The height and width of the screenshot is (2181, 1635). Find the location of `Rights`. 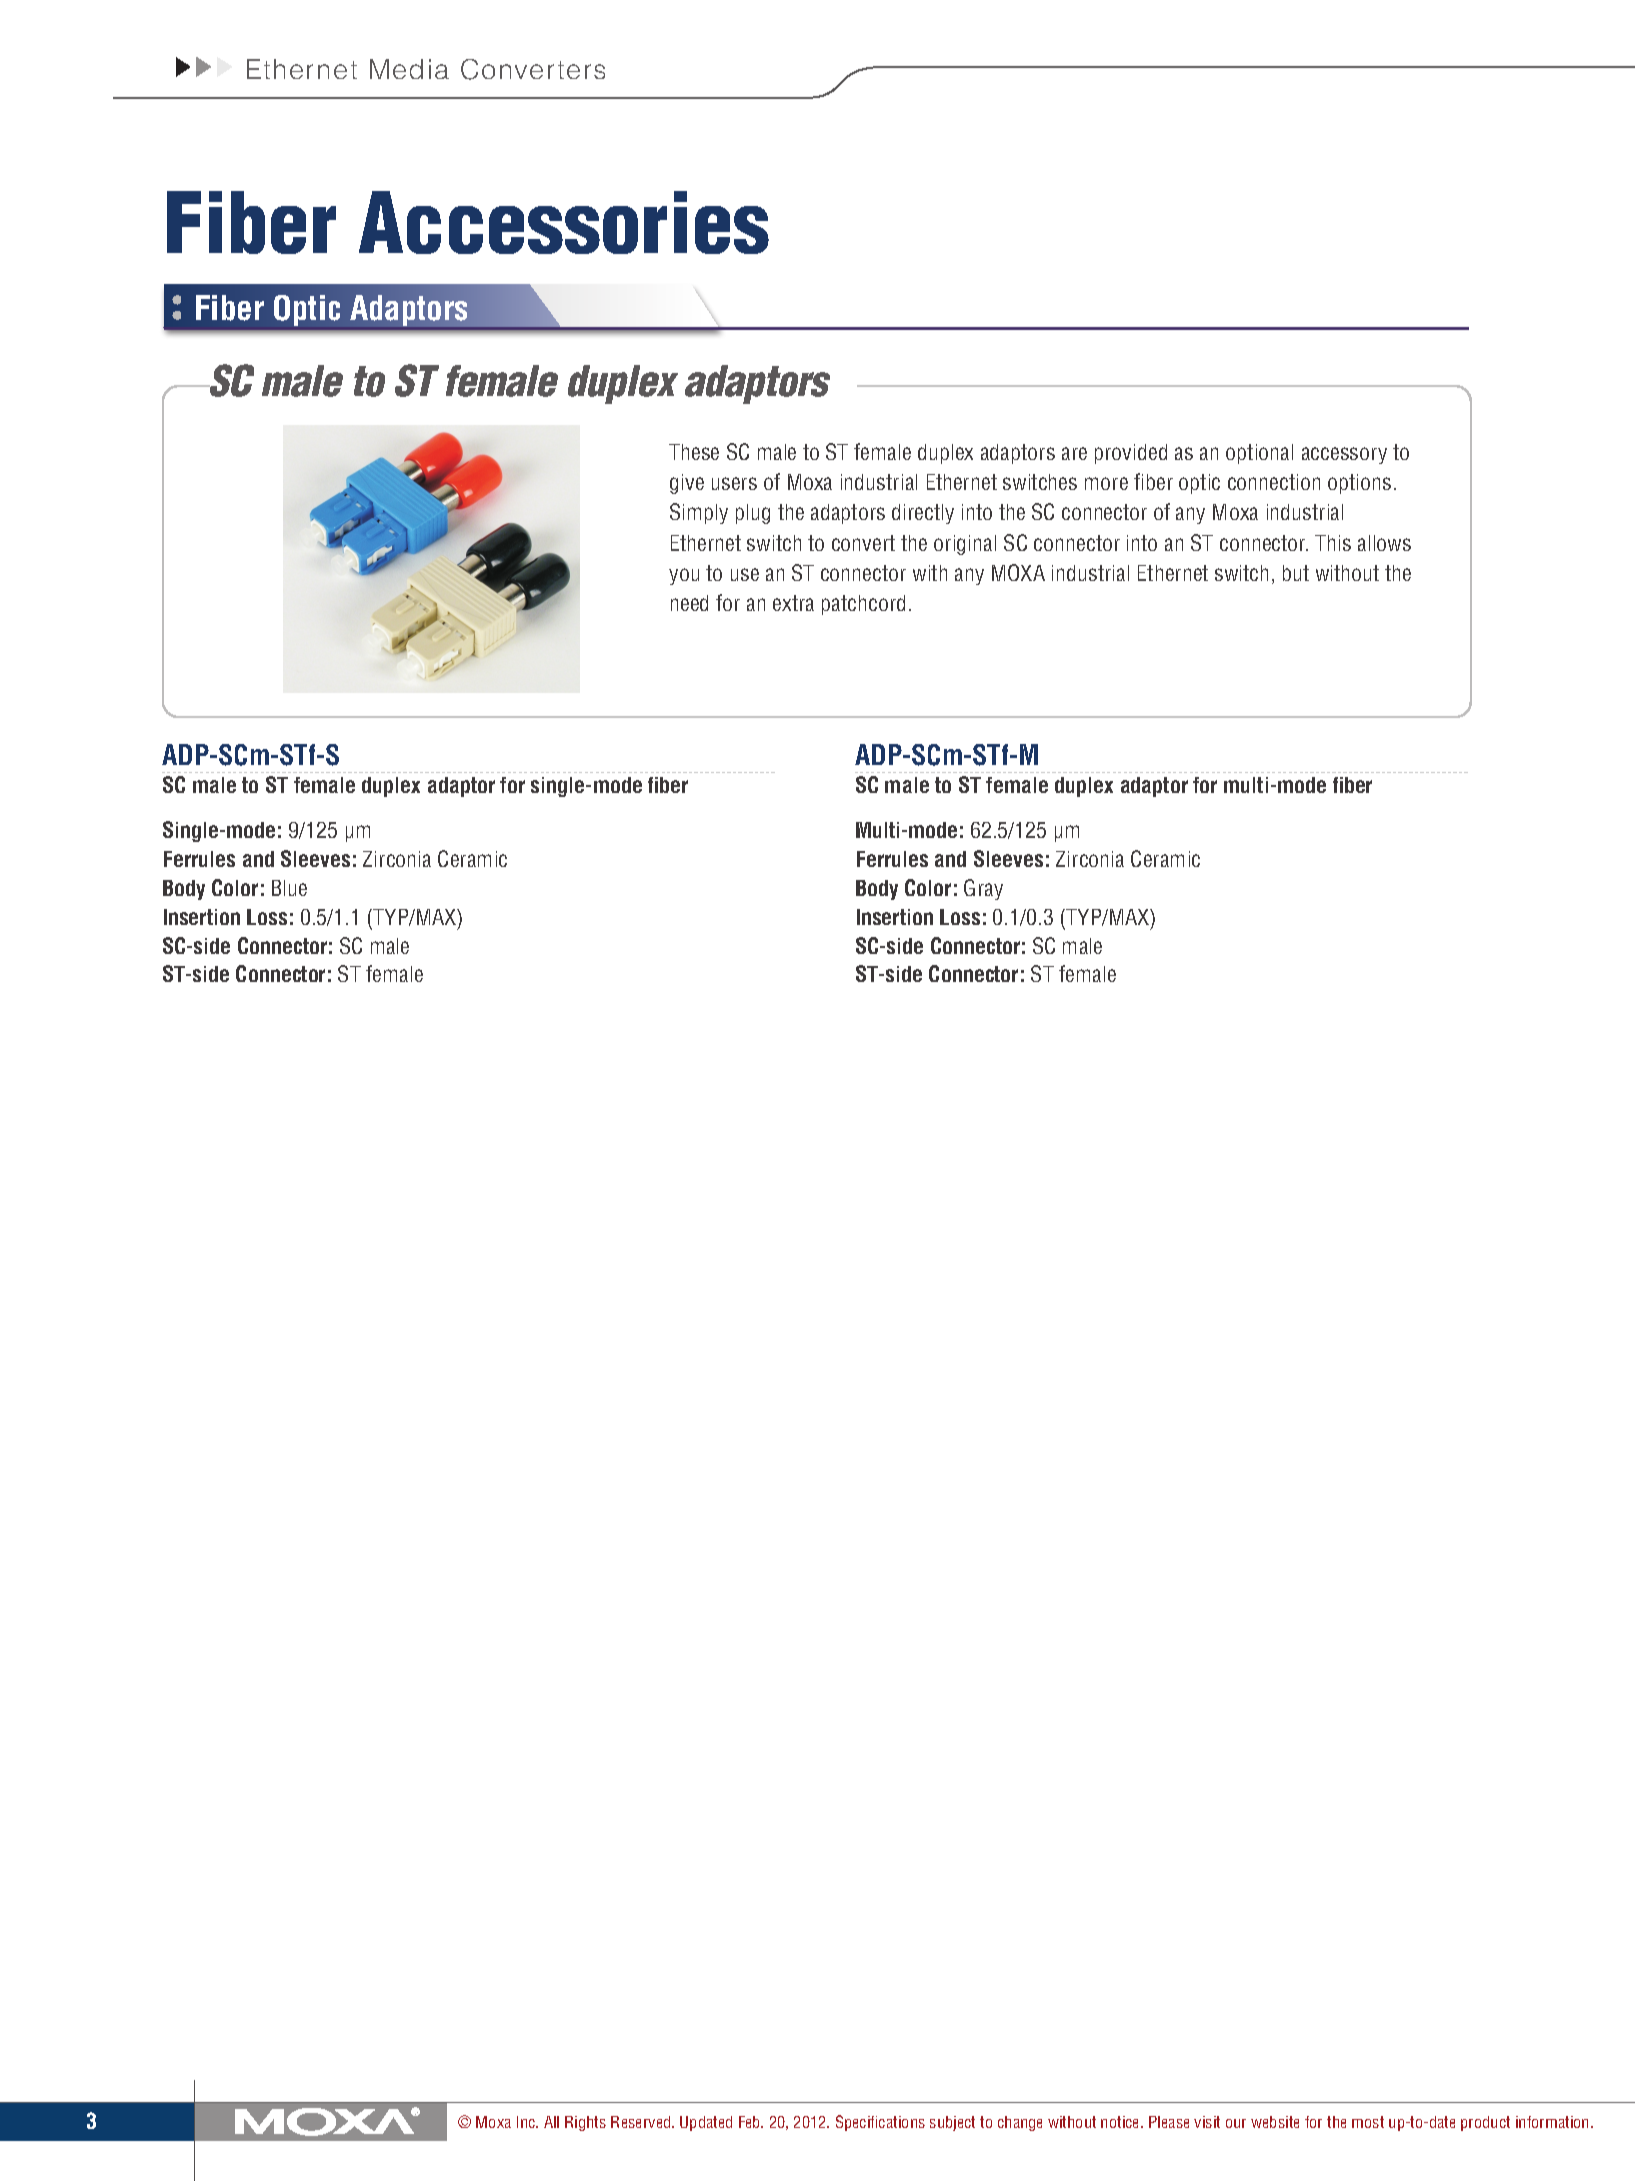

Rights is located at coordinates (585, 2123).
